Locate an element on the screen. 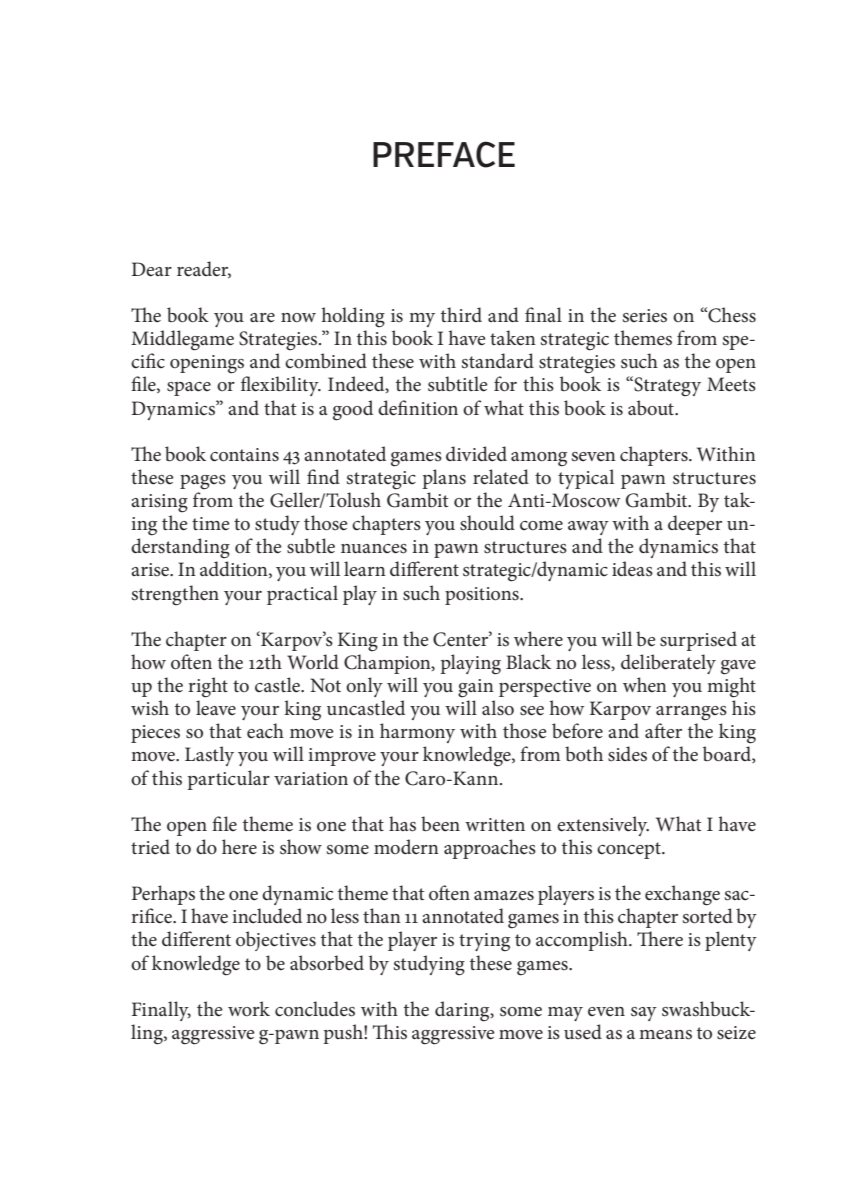 The height and width of the screenshot is (1185, 857). plans is located at coordinates (444, 479).
